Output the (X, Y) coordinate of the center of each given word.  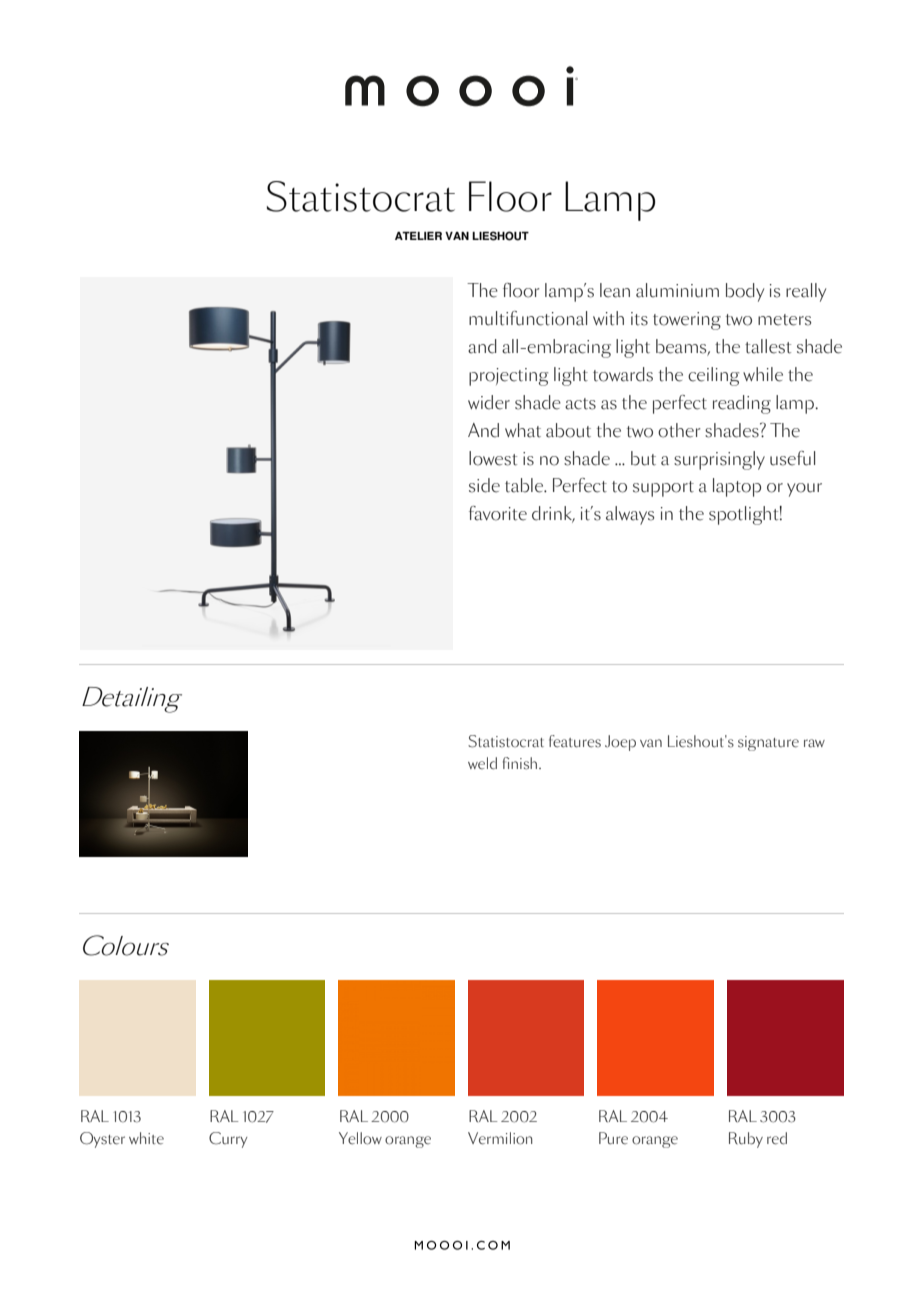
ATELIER (418, 236)
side (484, 485)
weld (482, 763)
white (146, 1138)
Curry (228, 1140)
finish (521, 763)
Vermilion (500, 1138)
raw (814, 743)
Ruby (746, 1140)
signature (768, 743)
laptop (737, 487)
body (745, 292)
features (575, 741)
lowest (493, 458)
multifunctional (528, 318)
